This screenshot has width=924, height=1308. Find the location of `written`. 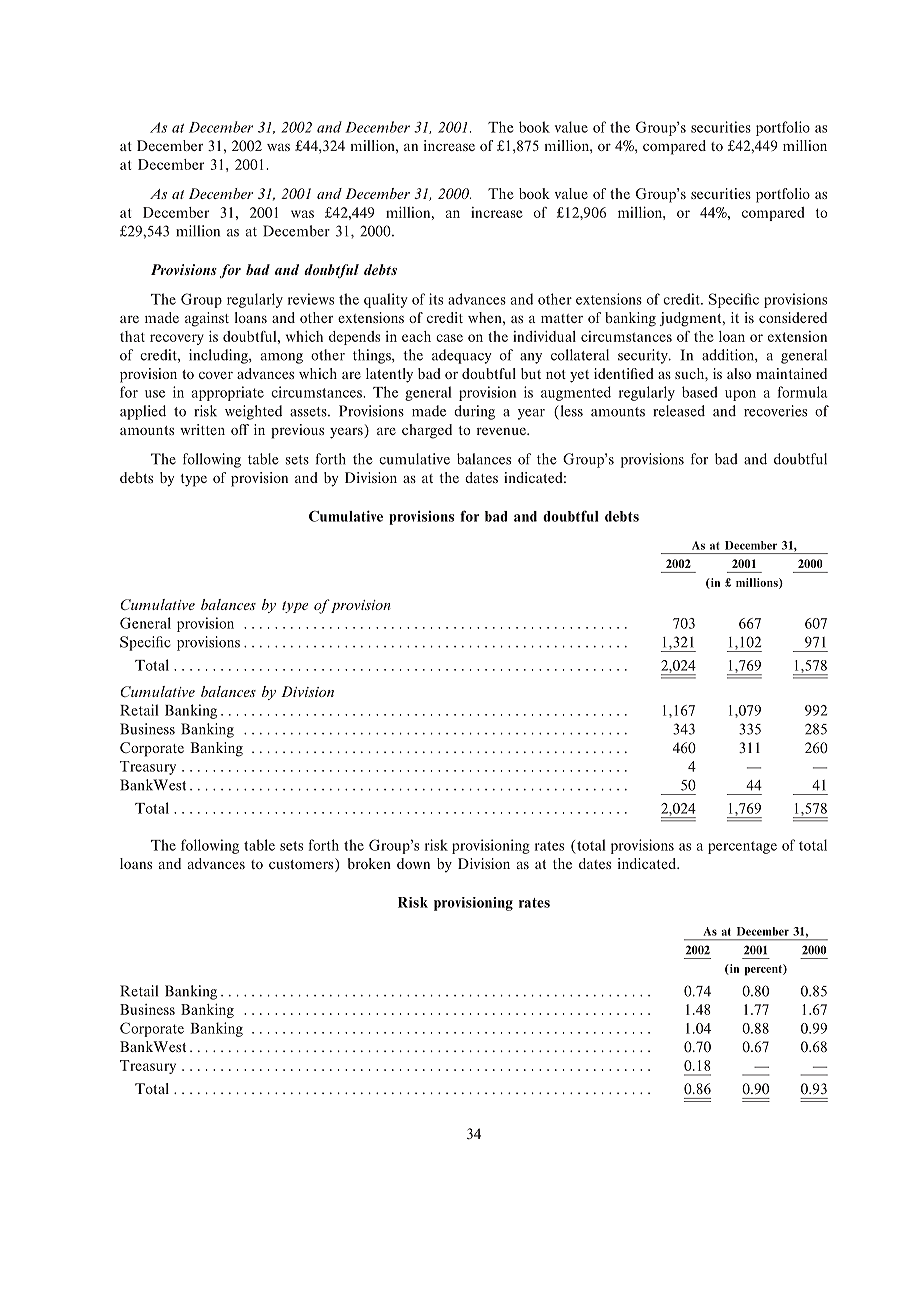

written is located at coordinates (202, 429).
